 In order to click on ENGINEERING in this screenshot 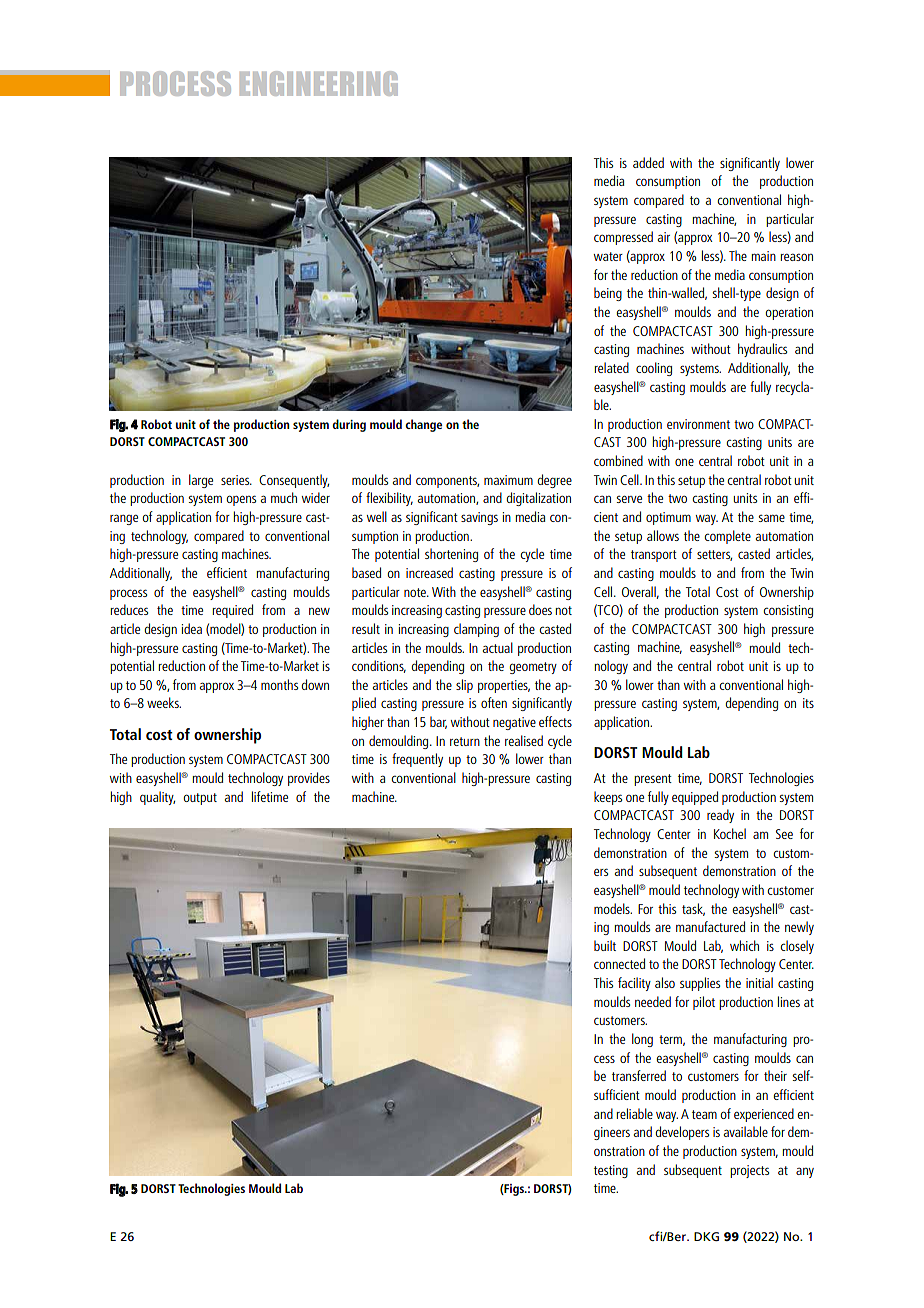, I will do `click(319, 83)`.
